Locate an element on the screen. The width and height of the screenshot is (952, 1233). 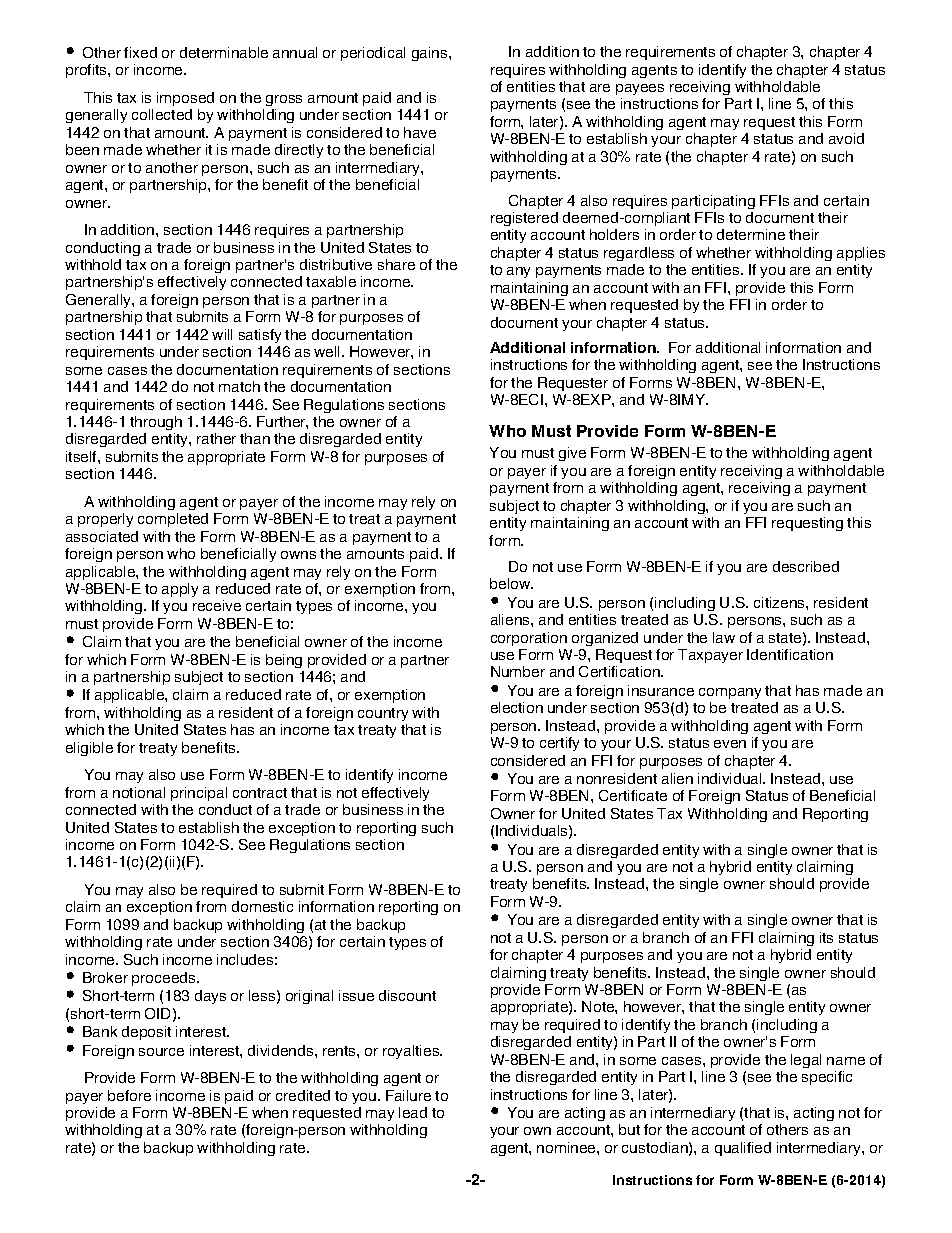
deposit is located at coordinates (146, 1033).
